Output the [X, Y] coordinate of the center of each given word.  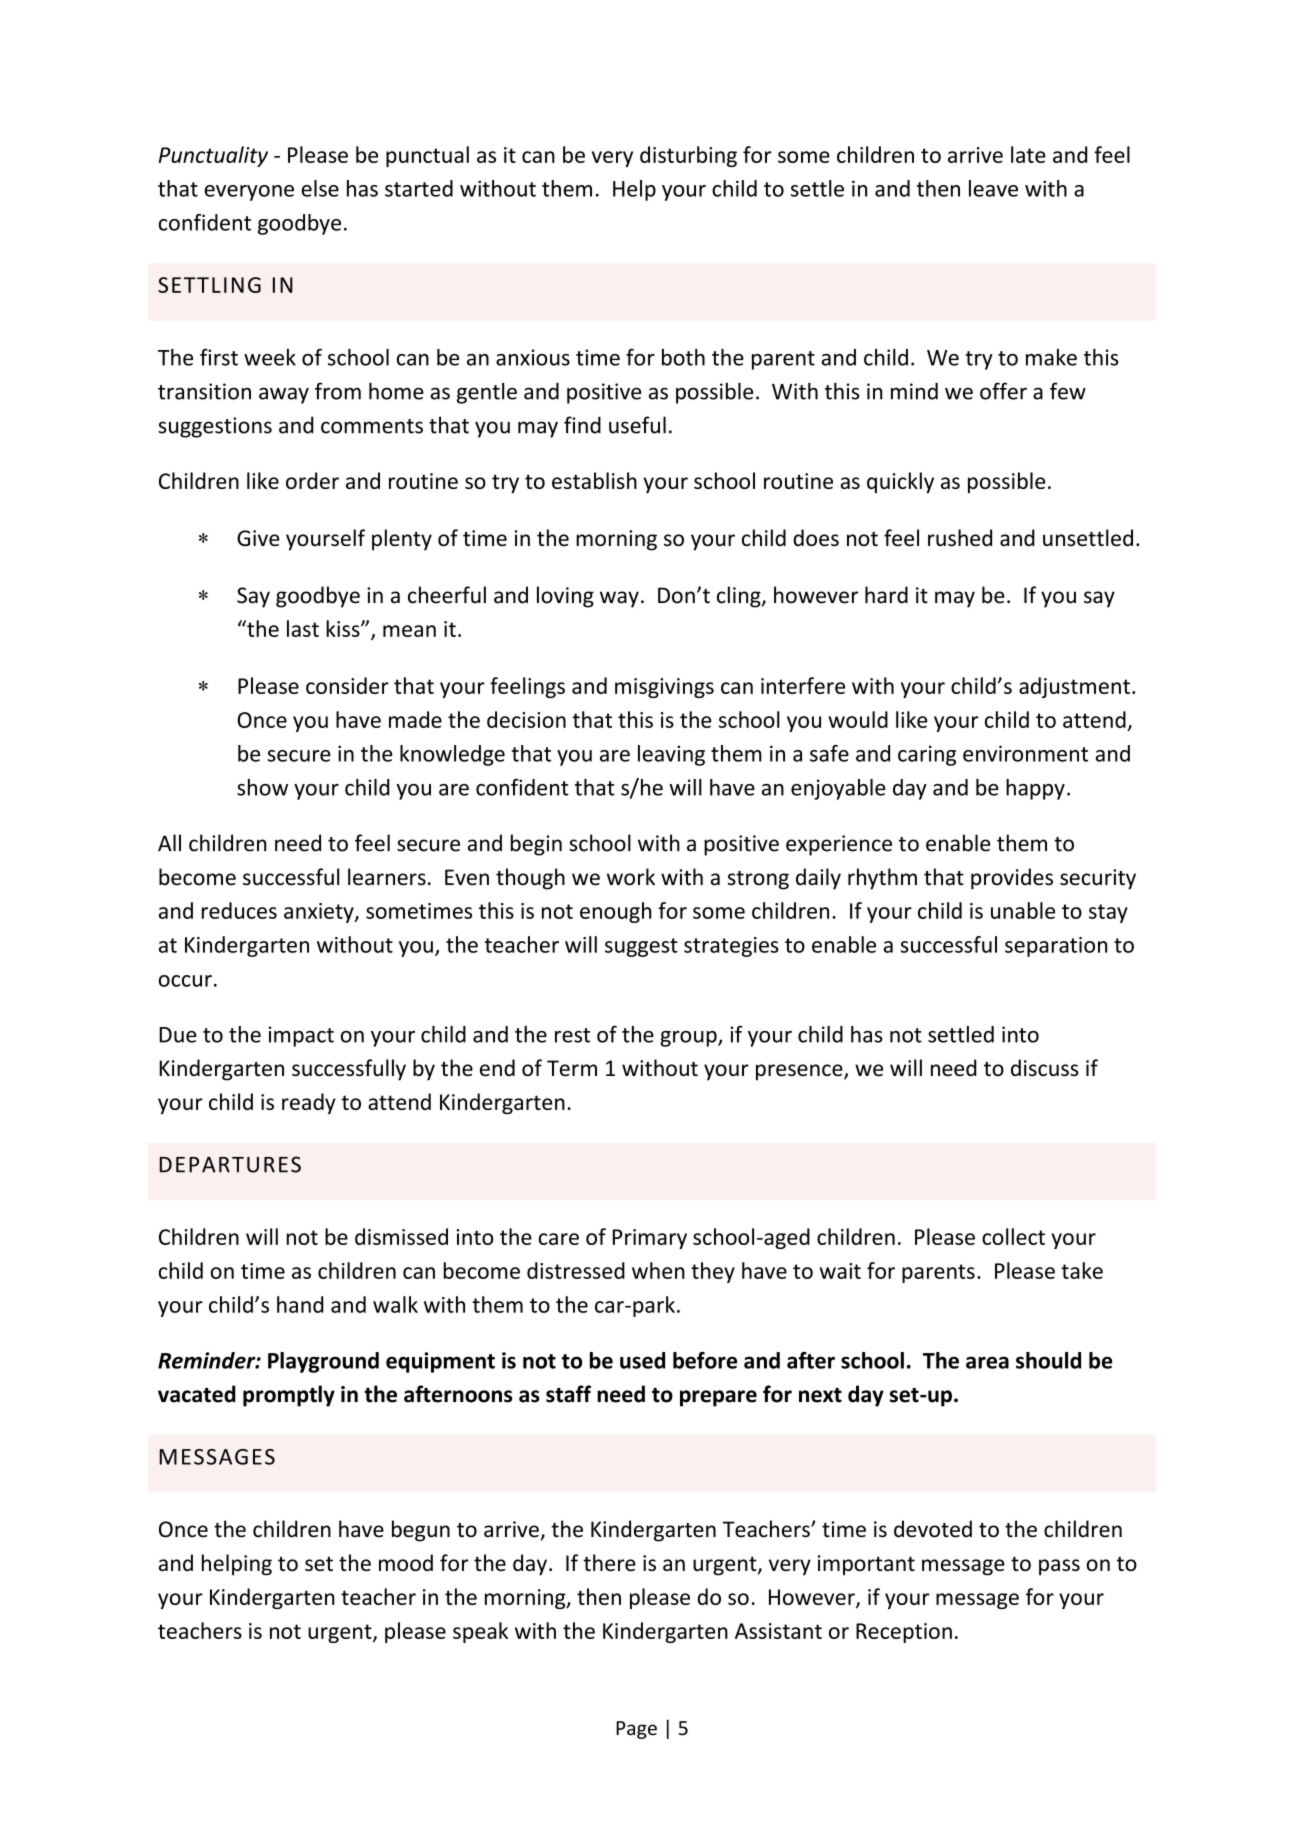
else [320, 188]
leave [993, 188]
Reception [904, 1633]
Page [636, 1730]
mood [406, 1562]
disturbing [688, 156]
